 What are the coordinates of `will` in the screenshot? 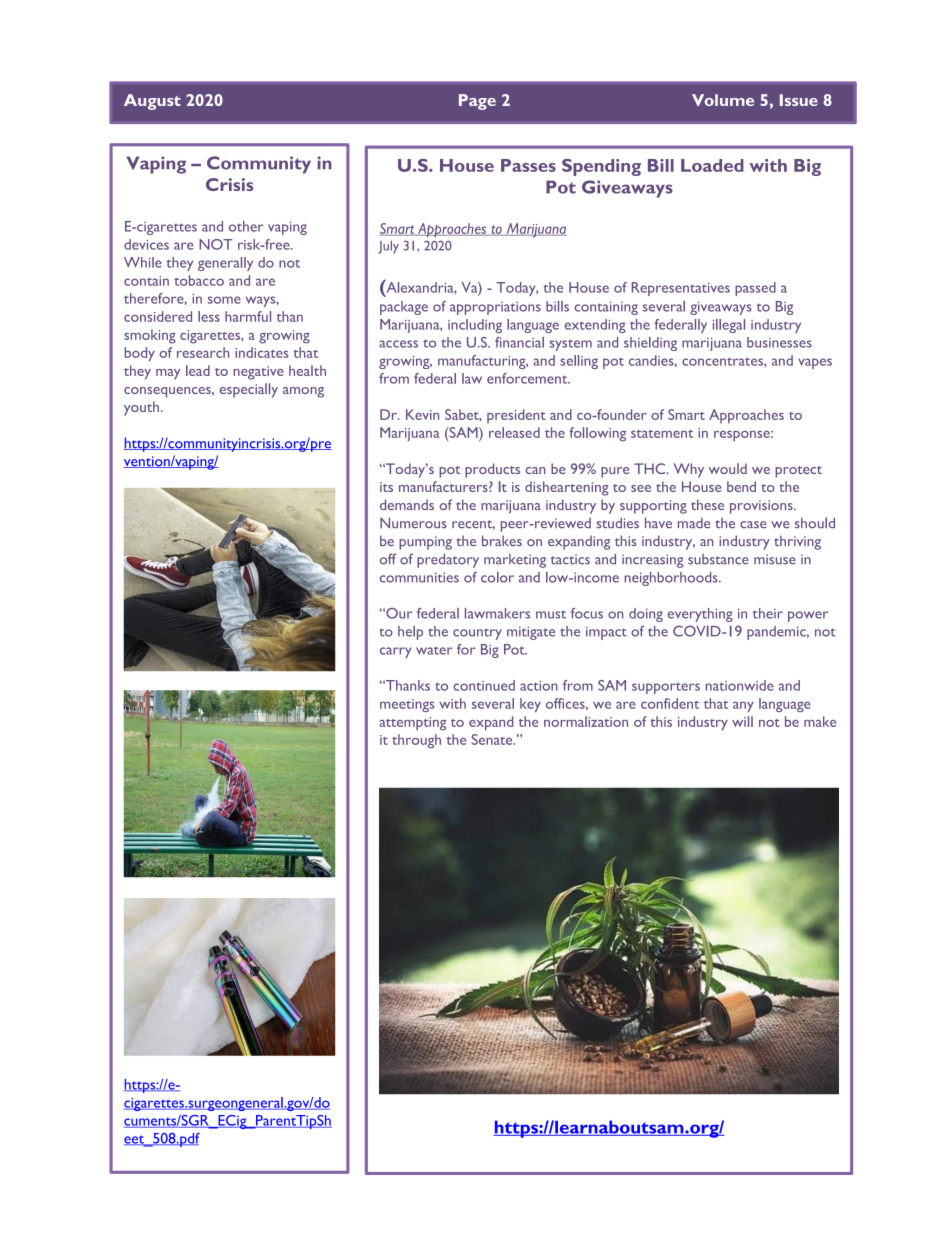 It's located at (742, 721).
